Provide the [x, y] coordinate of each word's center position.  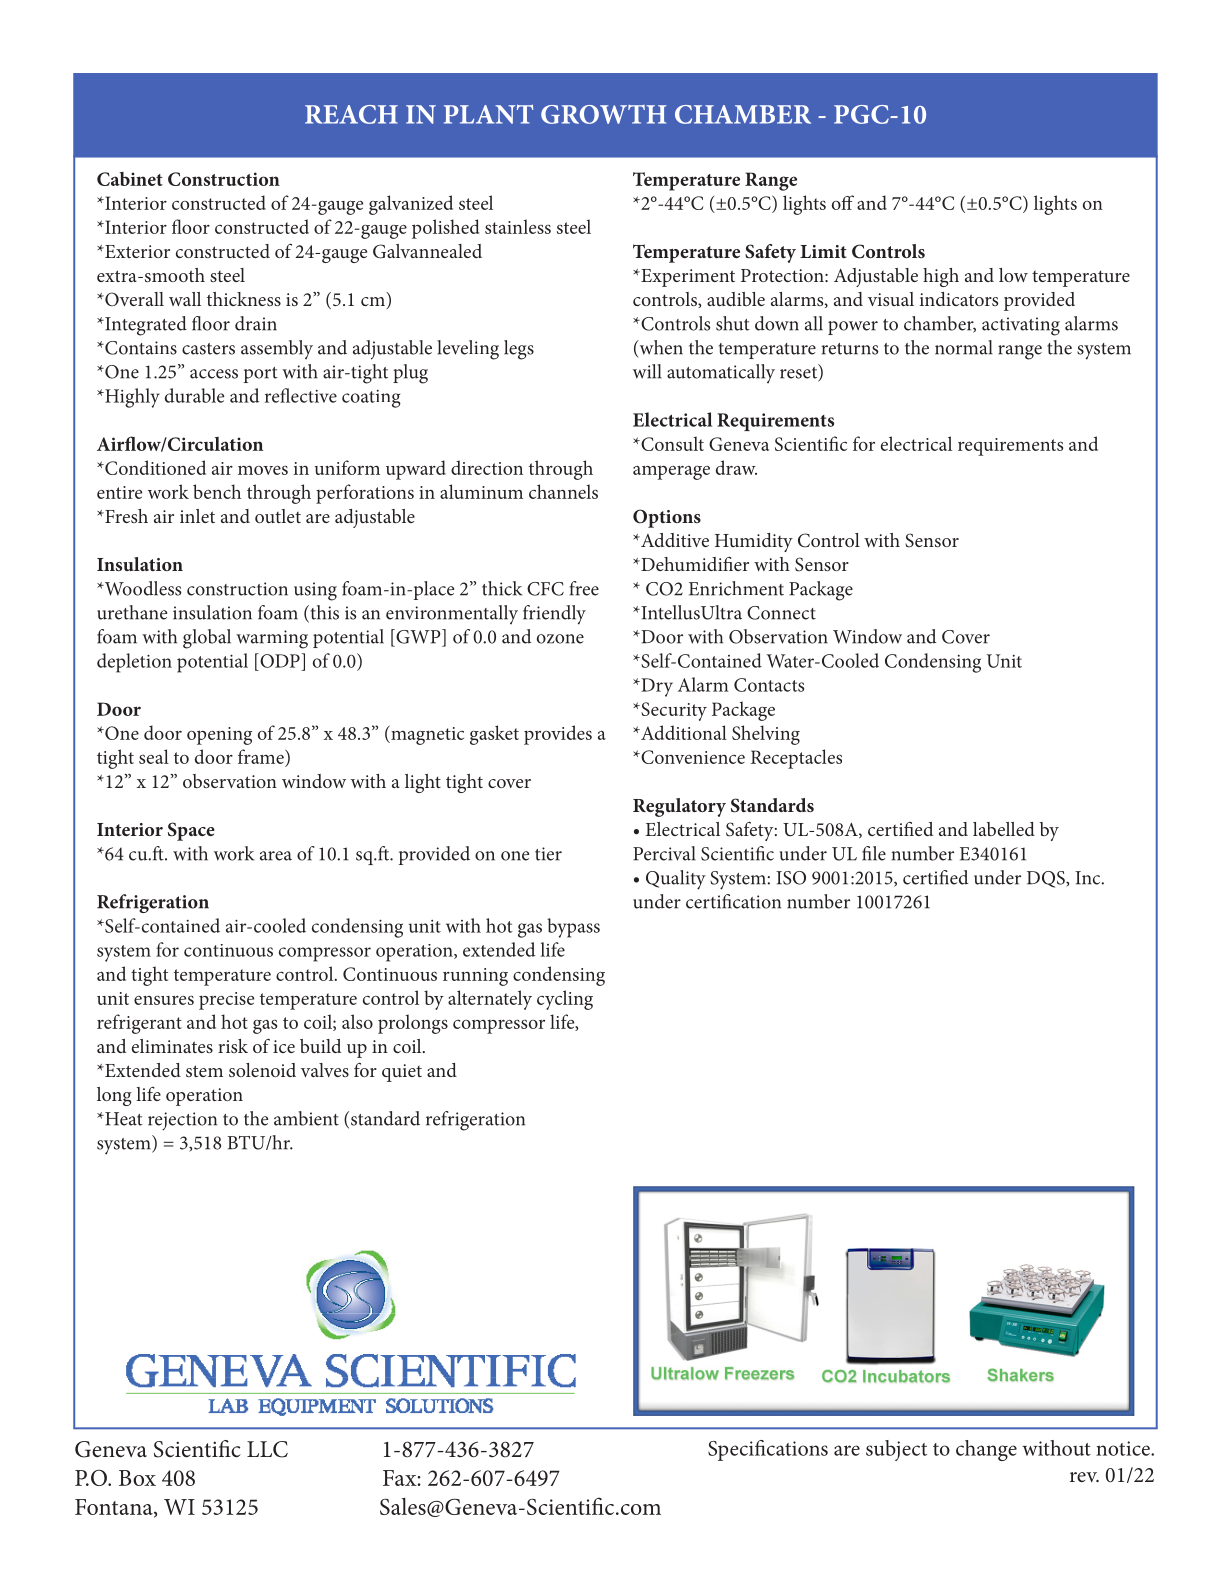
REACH [351, 114]
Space [191, 831]
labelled [1004, 829]
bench [217, 491]
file [874, 853]
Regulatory [679, 807]
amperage [671, 472]
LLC [267, 1449]
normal [964, 347]
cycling [565, 1000]
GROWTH [604, 114]
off [843, 202]
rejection [182, 1121]
